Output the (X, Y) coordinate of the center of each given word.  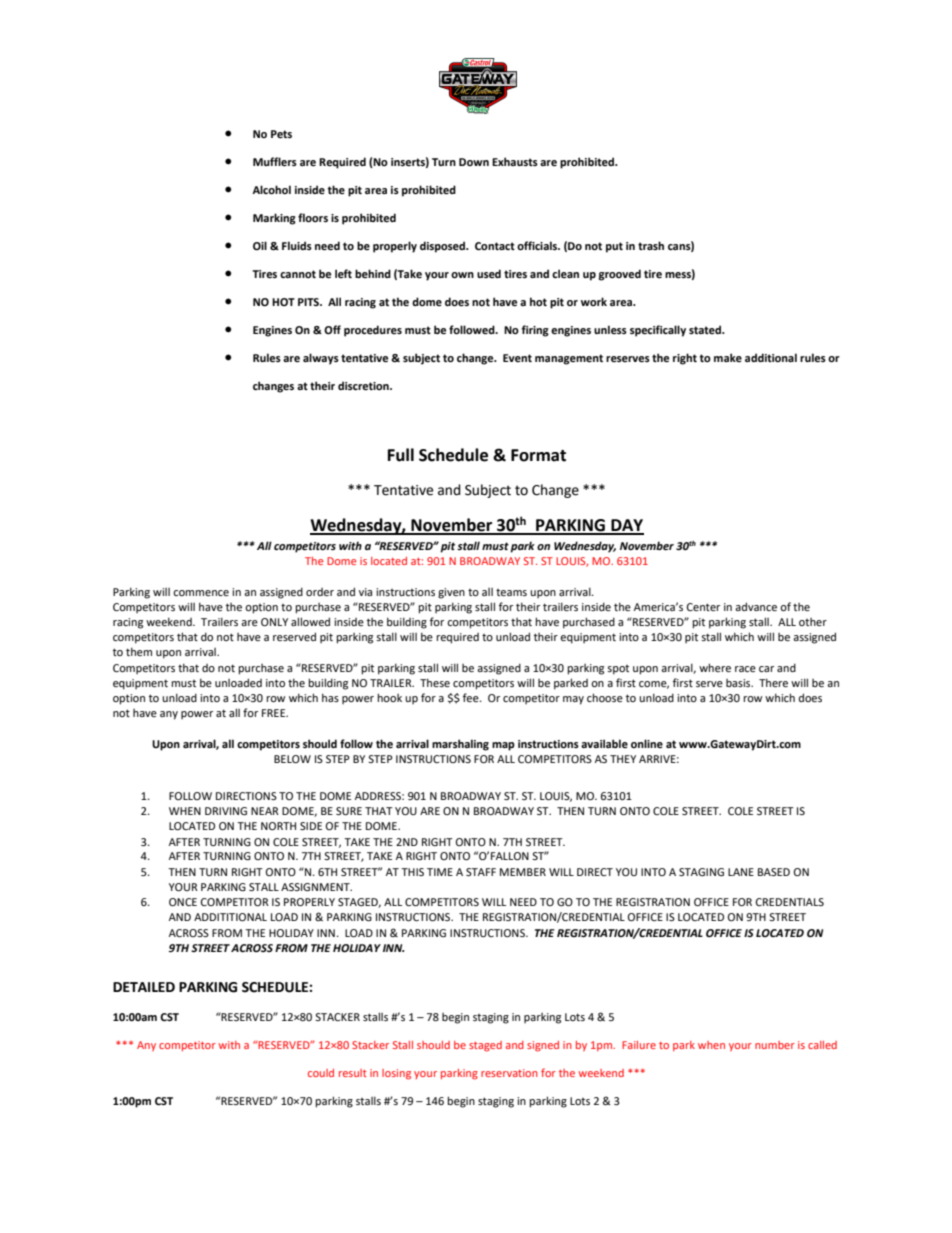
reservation (509, 1073)
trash (651, 245)
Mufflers (275, 161)
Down (474, 162)
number (775, 1045)
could (321, 1073)
